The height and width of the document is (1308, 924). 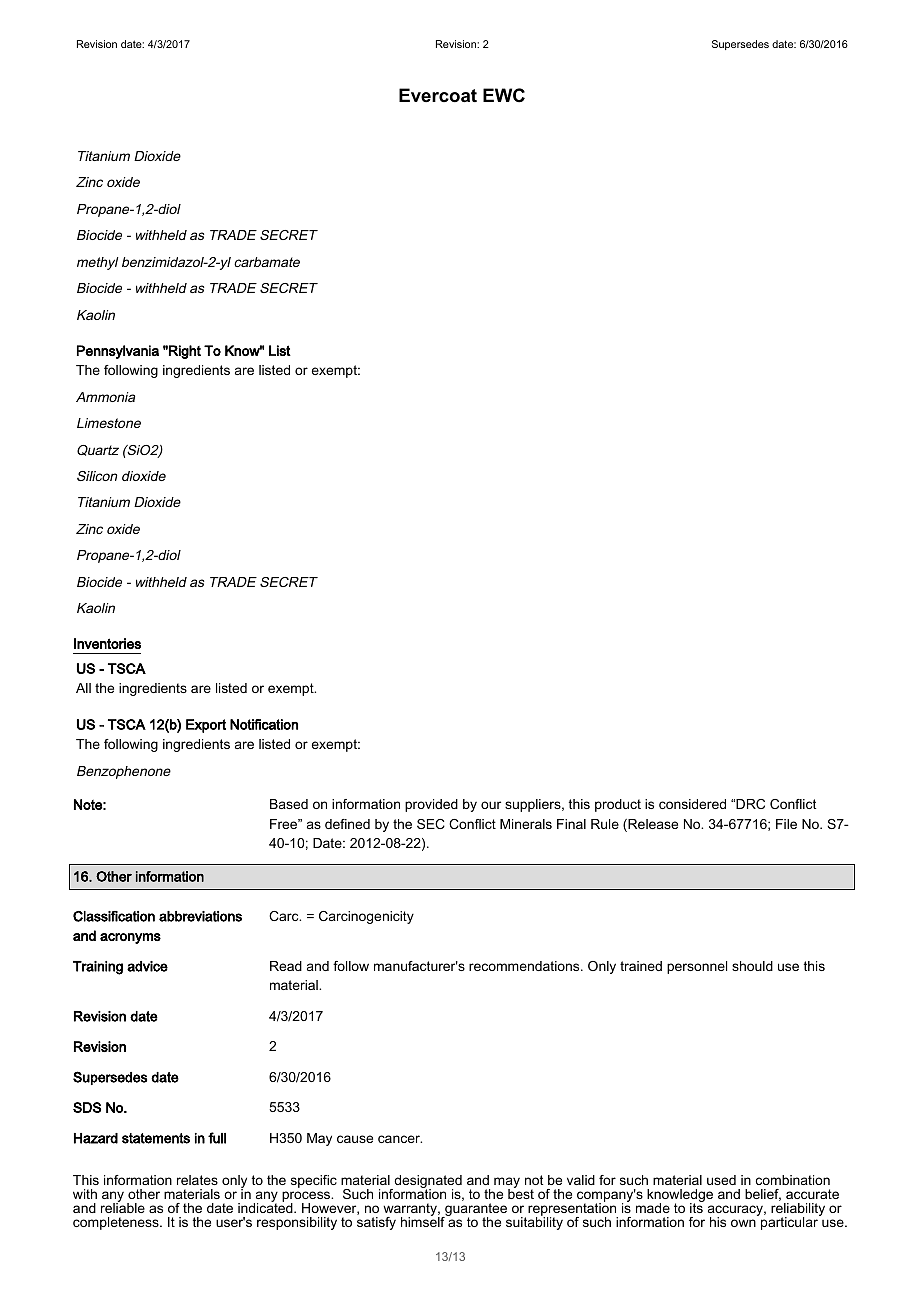 I want to click on relates, so click(x=197, y=1180).
